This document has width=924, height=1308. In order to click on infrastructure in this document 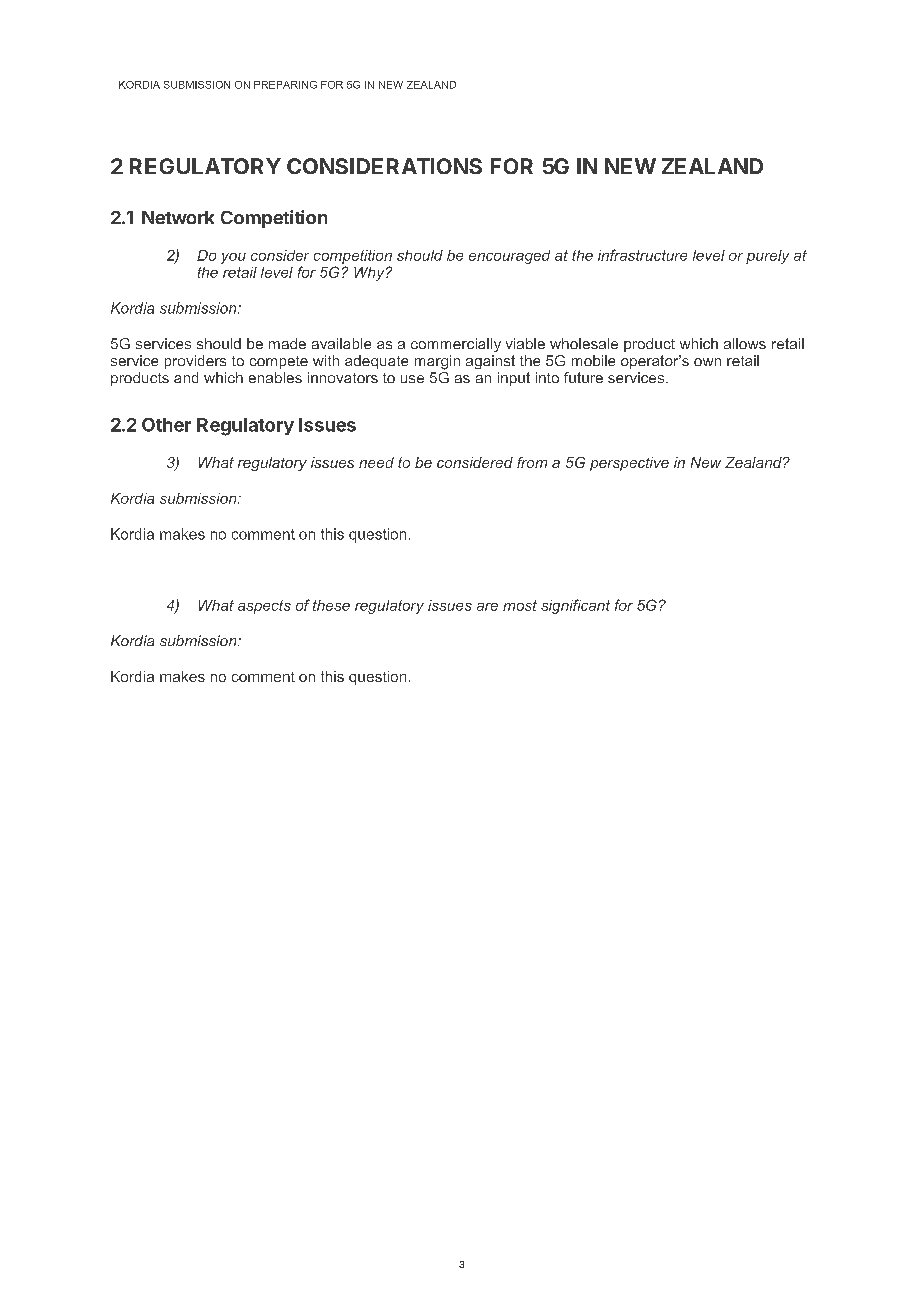, I will do `click(642, 255)`.
